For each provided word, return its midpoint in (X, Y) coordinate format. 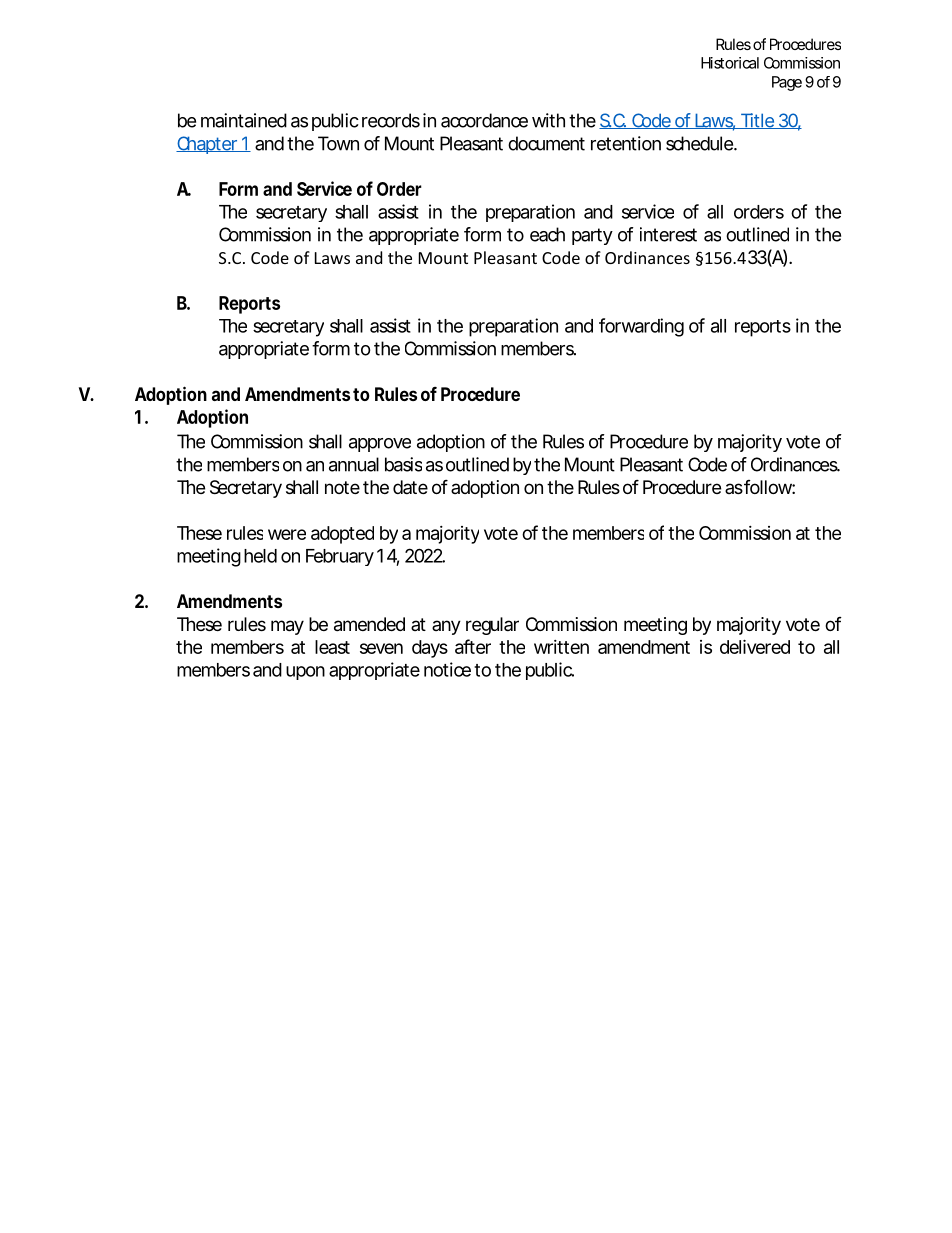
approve (380, 445)
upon (305, 673)
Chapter (208, 145)
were (287, 534)
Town (338, 143)
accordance (484, 120)
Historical (730, 63)
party (592, 236)
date (410, 487)
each (547, 234)
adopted (342, 535)
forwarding (641, 327)
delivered (755, 646)
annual (354, 464)
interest (668, 234)
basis (403, 464)
